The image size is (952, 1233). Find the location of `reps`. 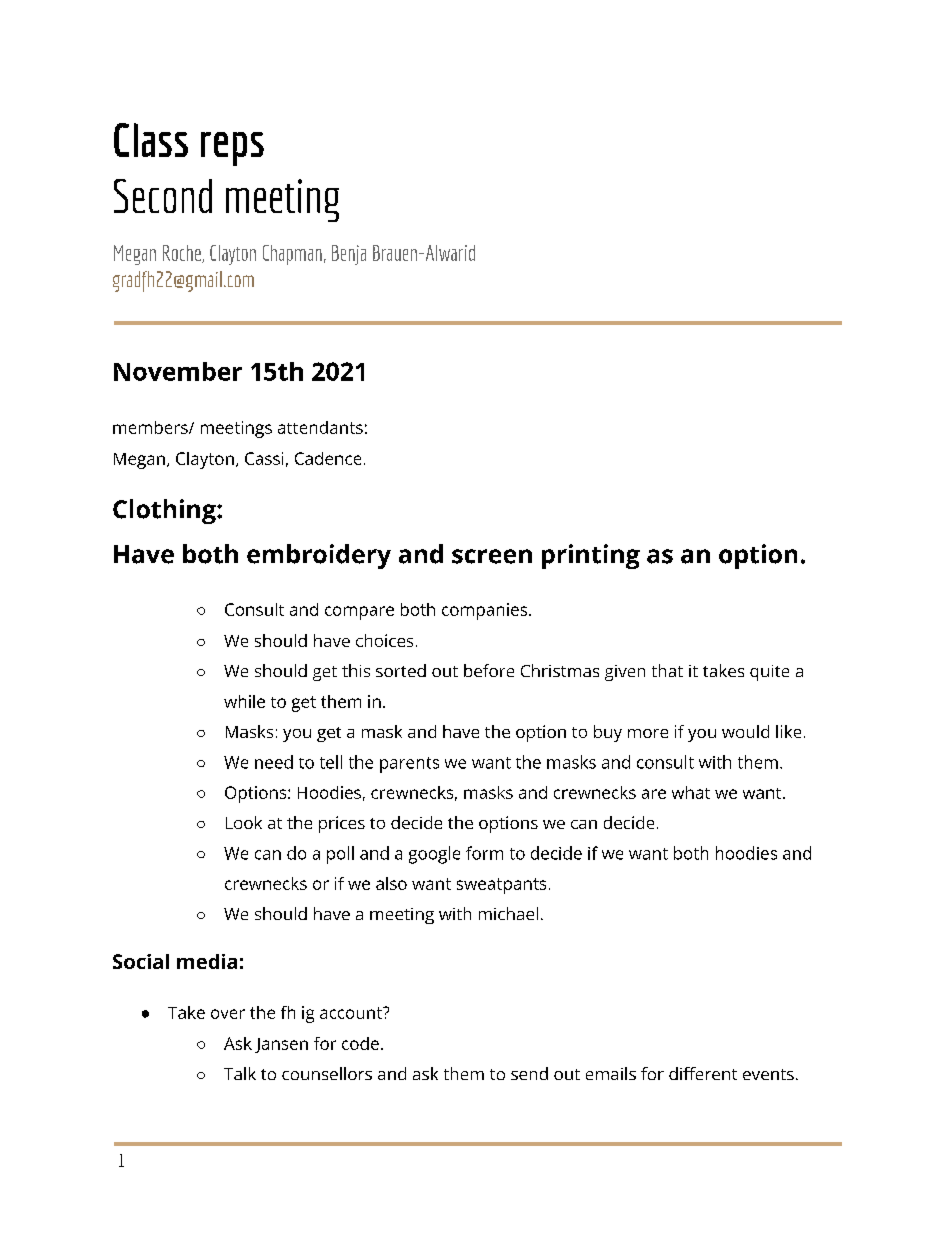

reps is located at coordinates (232, 149).
